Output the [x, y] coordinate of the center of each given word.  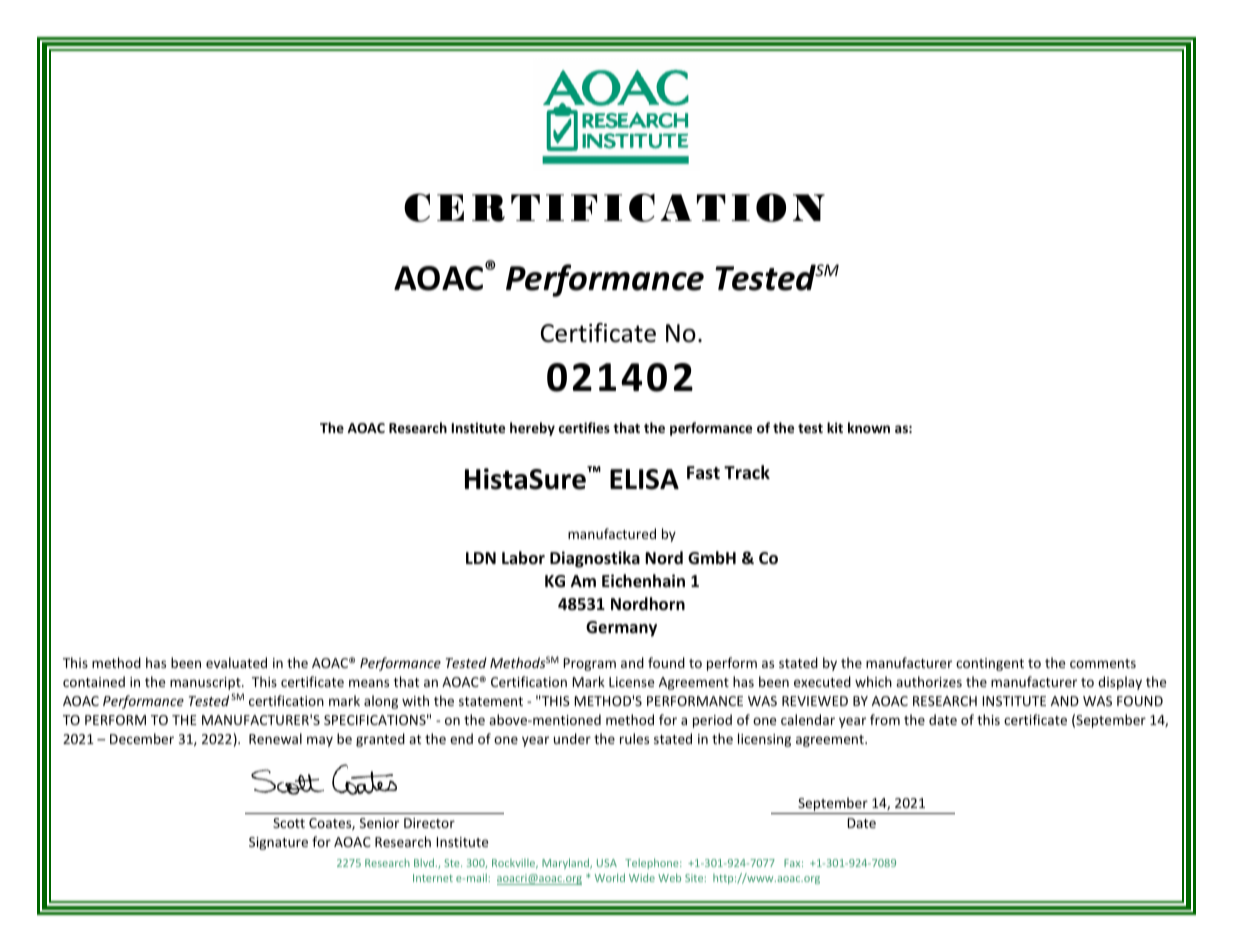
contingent [990, 664]
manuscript [206, 683]
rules [634, 738]
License [631, 682]
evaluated [236, 662]
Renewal [275, 738]
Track [747, 472]
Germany [621, 629]
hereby [532, 429]
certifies [584, 427]
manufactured [612, 533]
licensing [764, 740]
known [869, 427]
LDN [481, 558]
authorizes [929, 681]
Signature [278, 843]
